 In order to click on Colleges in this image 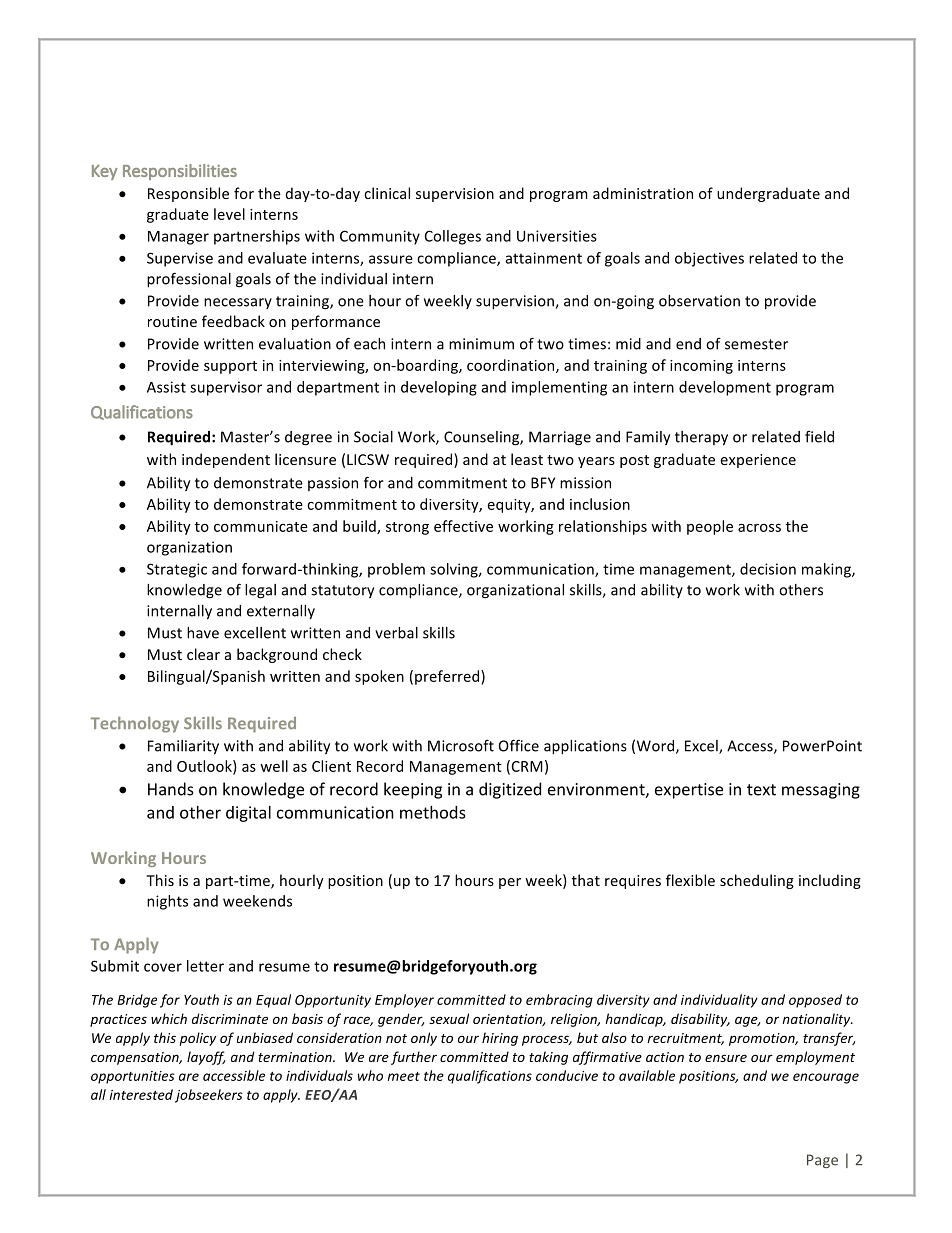, I will do `click(453, 237)`.
